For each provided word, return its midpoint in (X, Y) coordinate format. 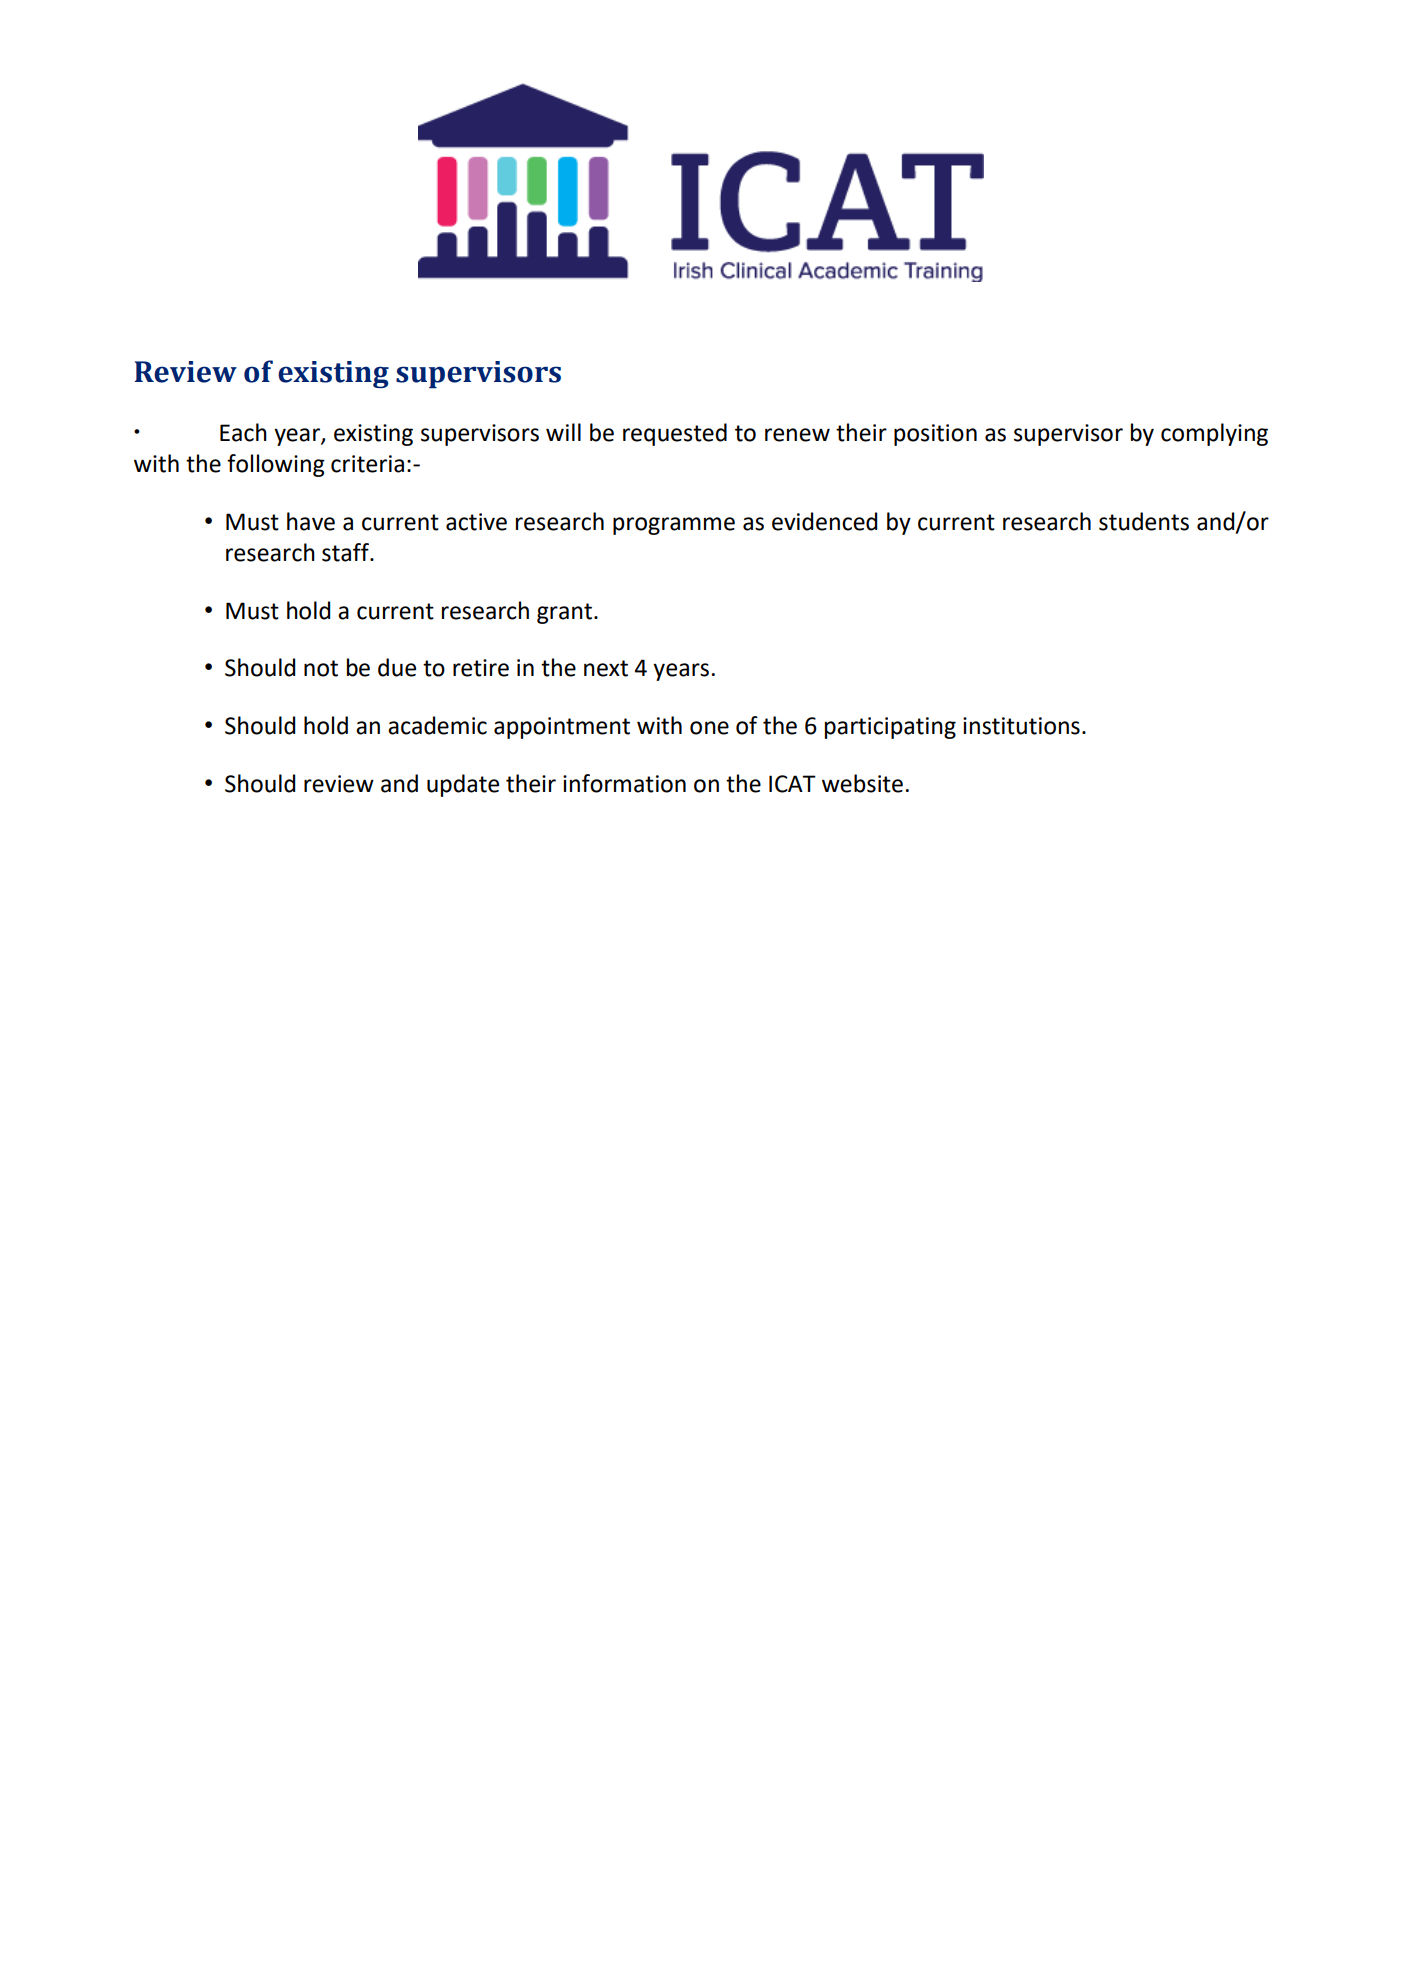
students (1144, 521)
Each (243, 432)
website (862, 783)
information (624, 783)
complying (1214, 434)
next (606, 668)
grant (564, 613)
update (463, 785)
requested (675, 434)
